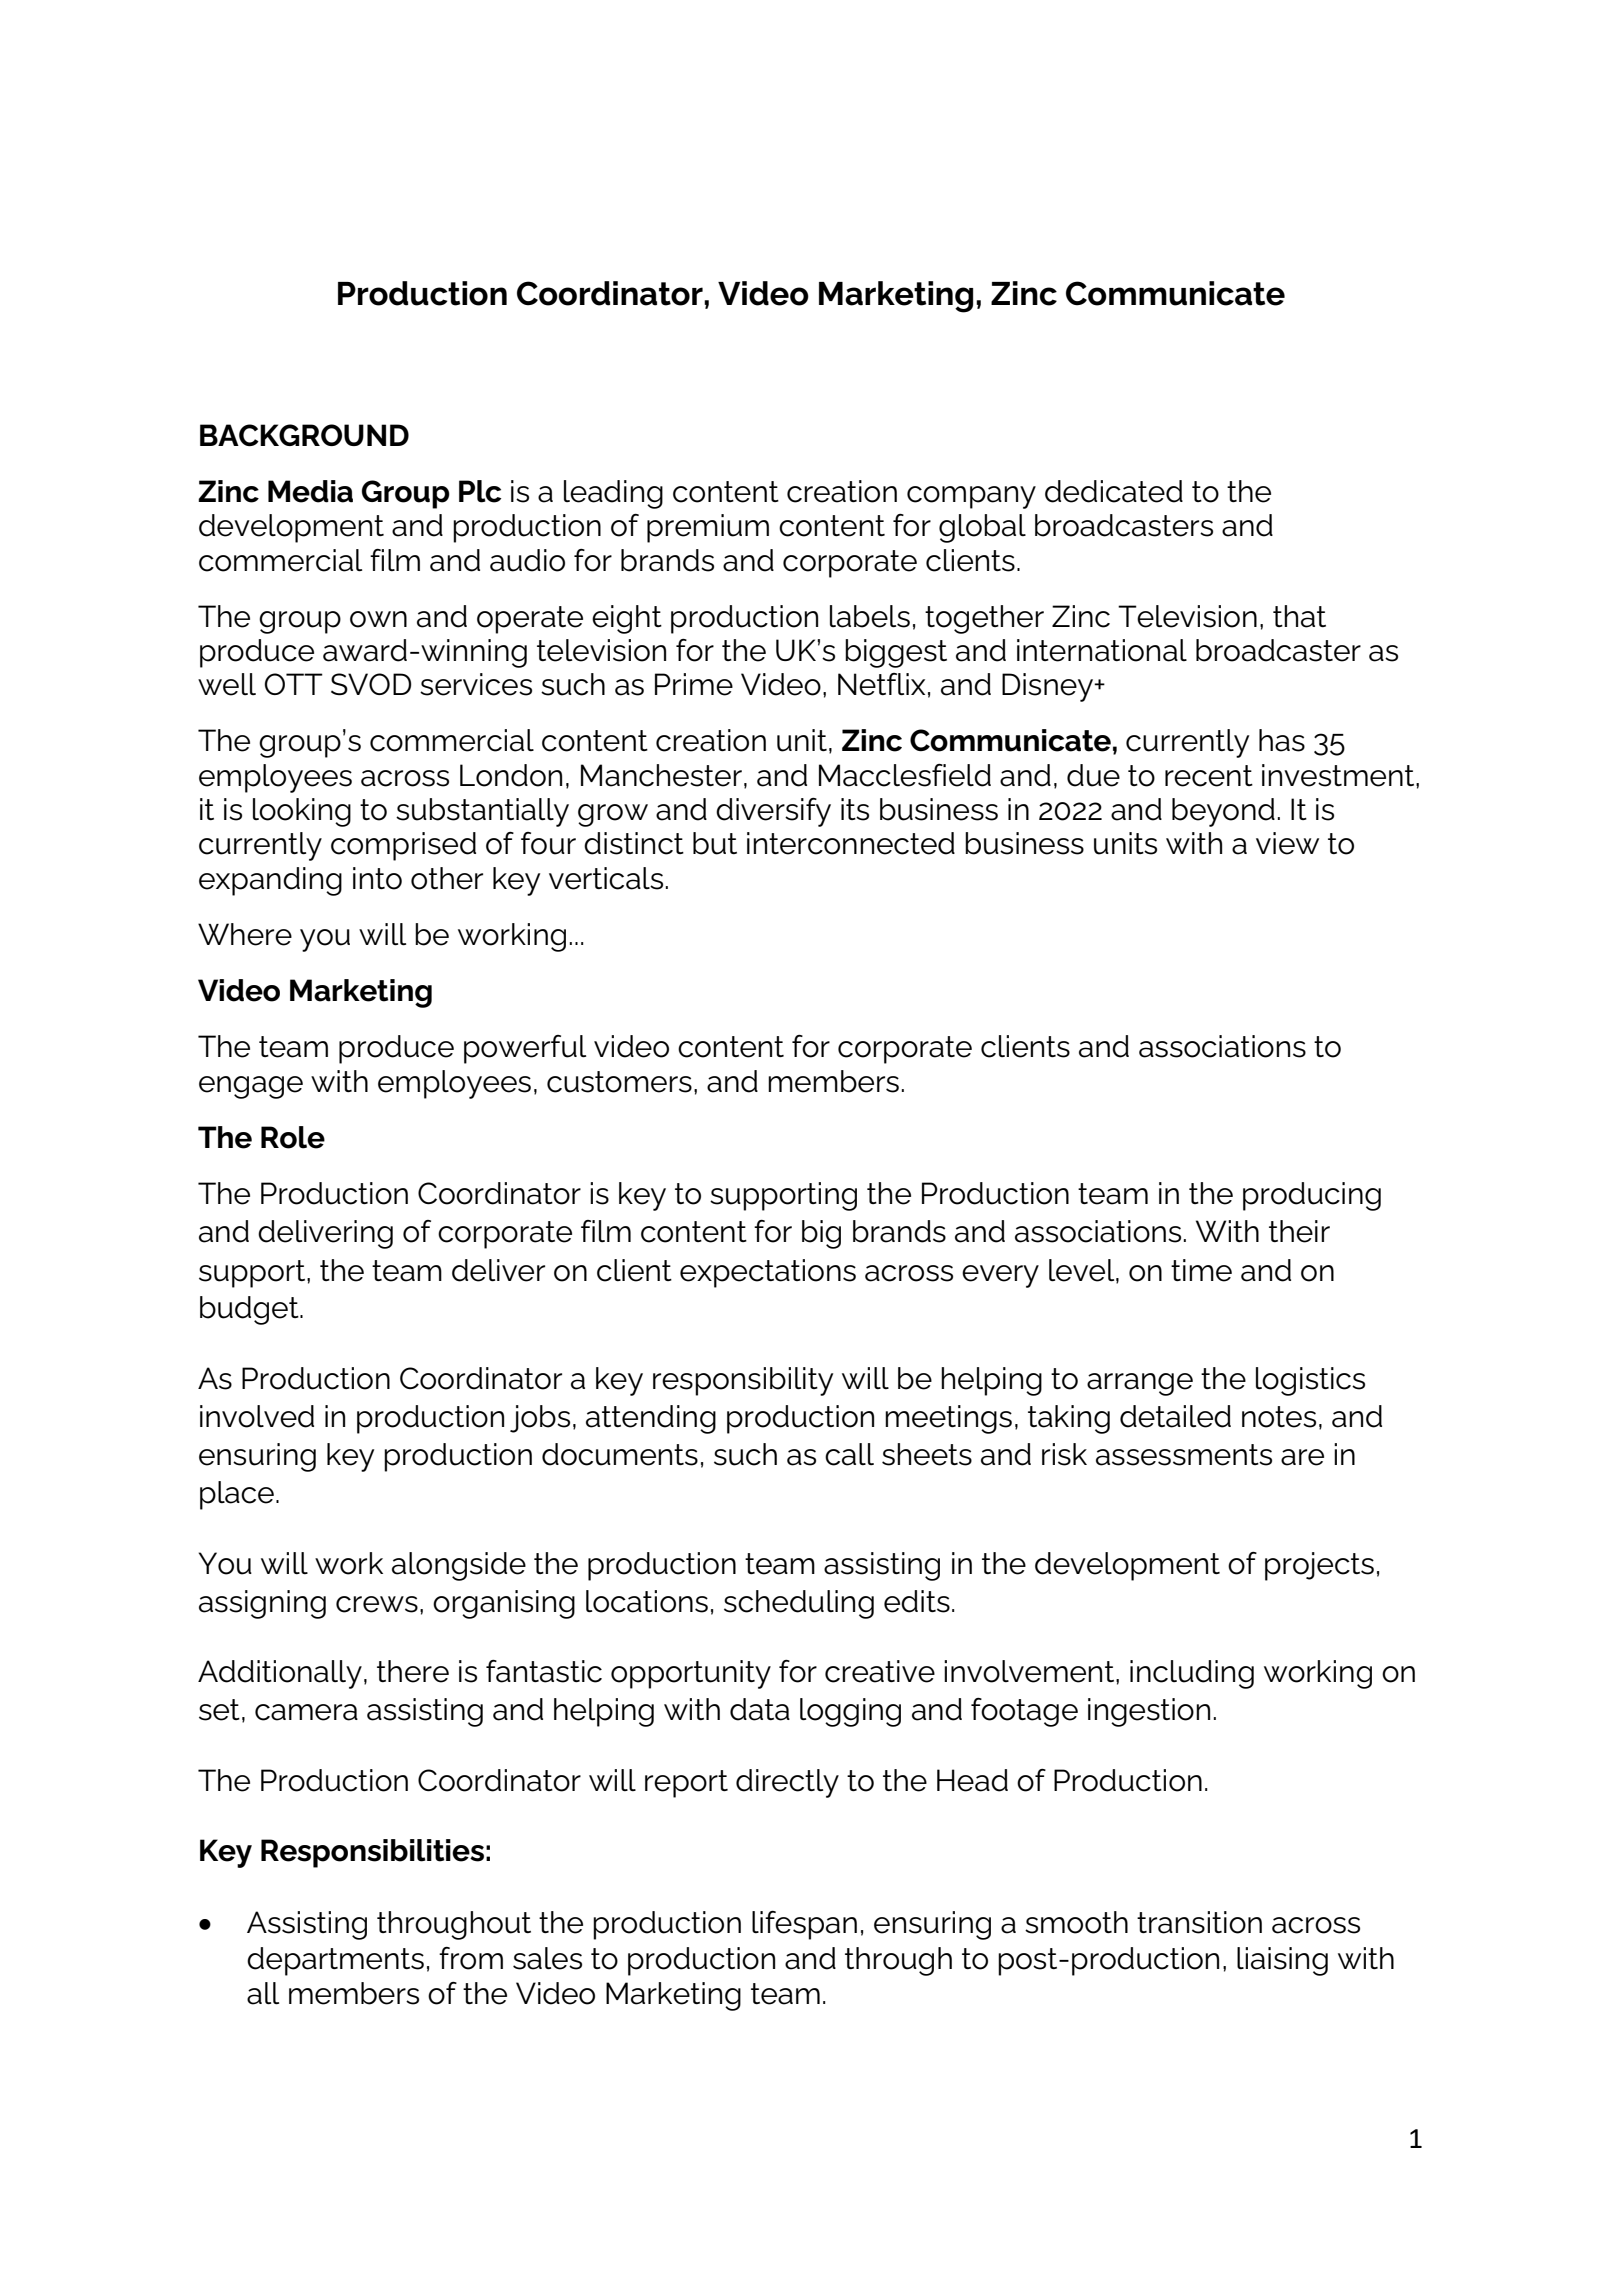  What do you see at coordinates (708, 528) in the screenshot?
I see `premium` at bounding box center [708, 528].
